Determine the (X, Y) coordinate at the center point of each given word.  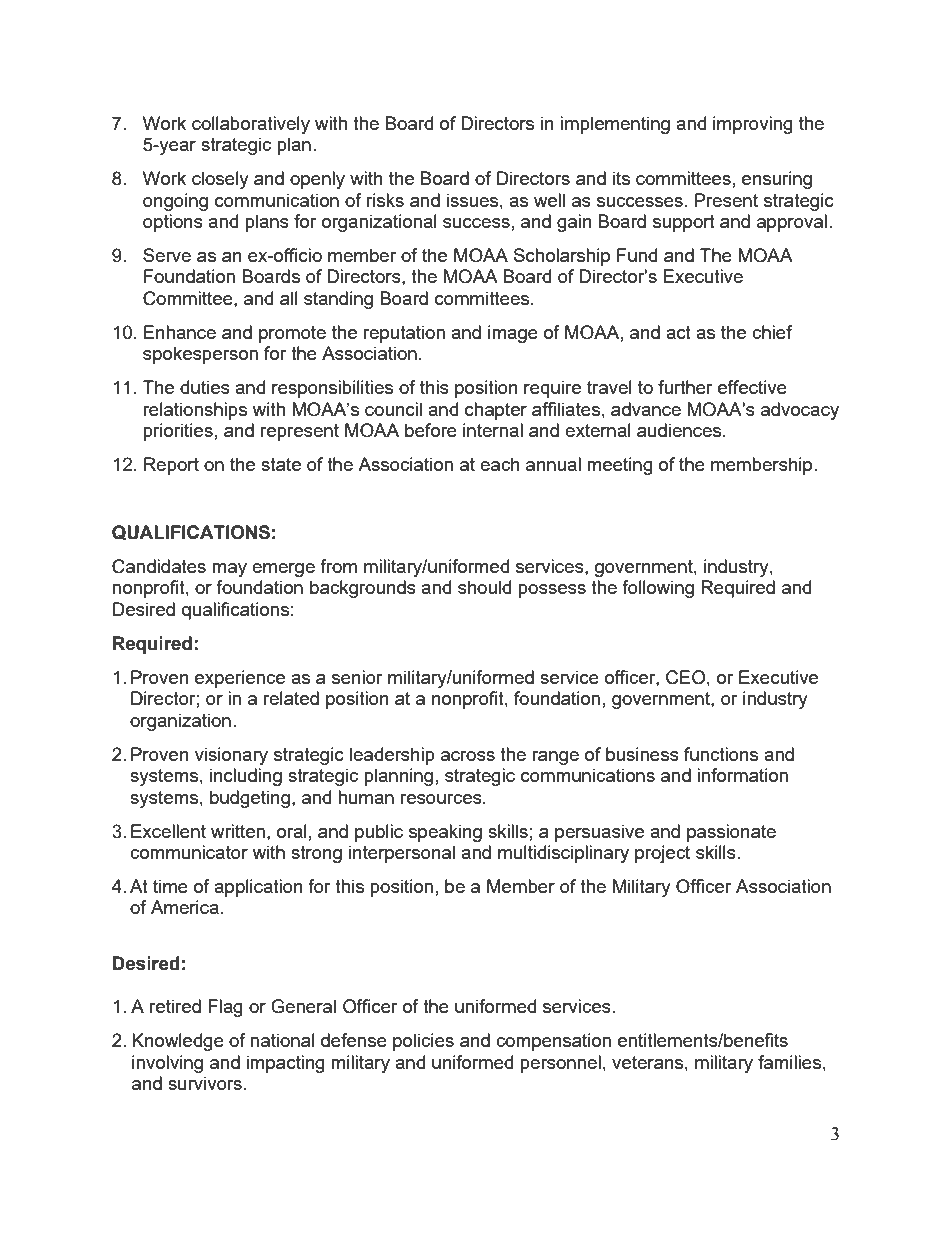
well (549, 200)
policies (423, 1042)
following (658, 589)
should (484, 587)
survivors (205, 1083)
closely (220, 180)
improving (753, 125)
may (229, 570)
